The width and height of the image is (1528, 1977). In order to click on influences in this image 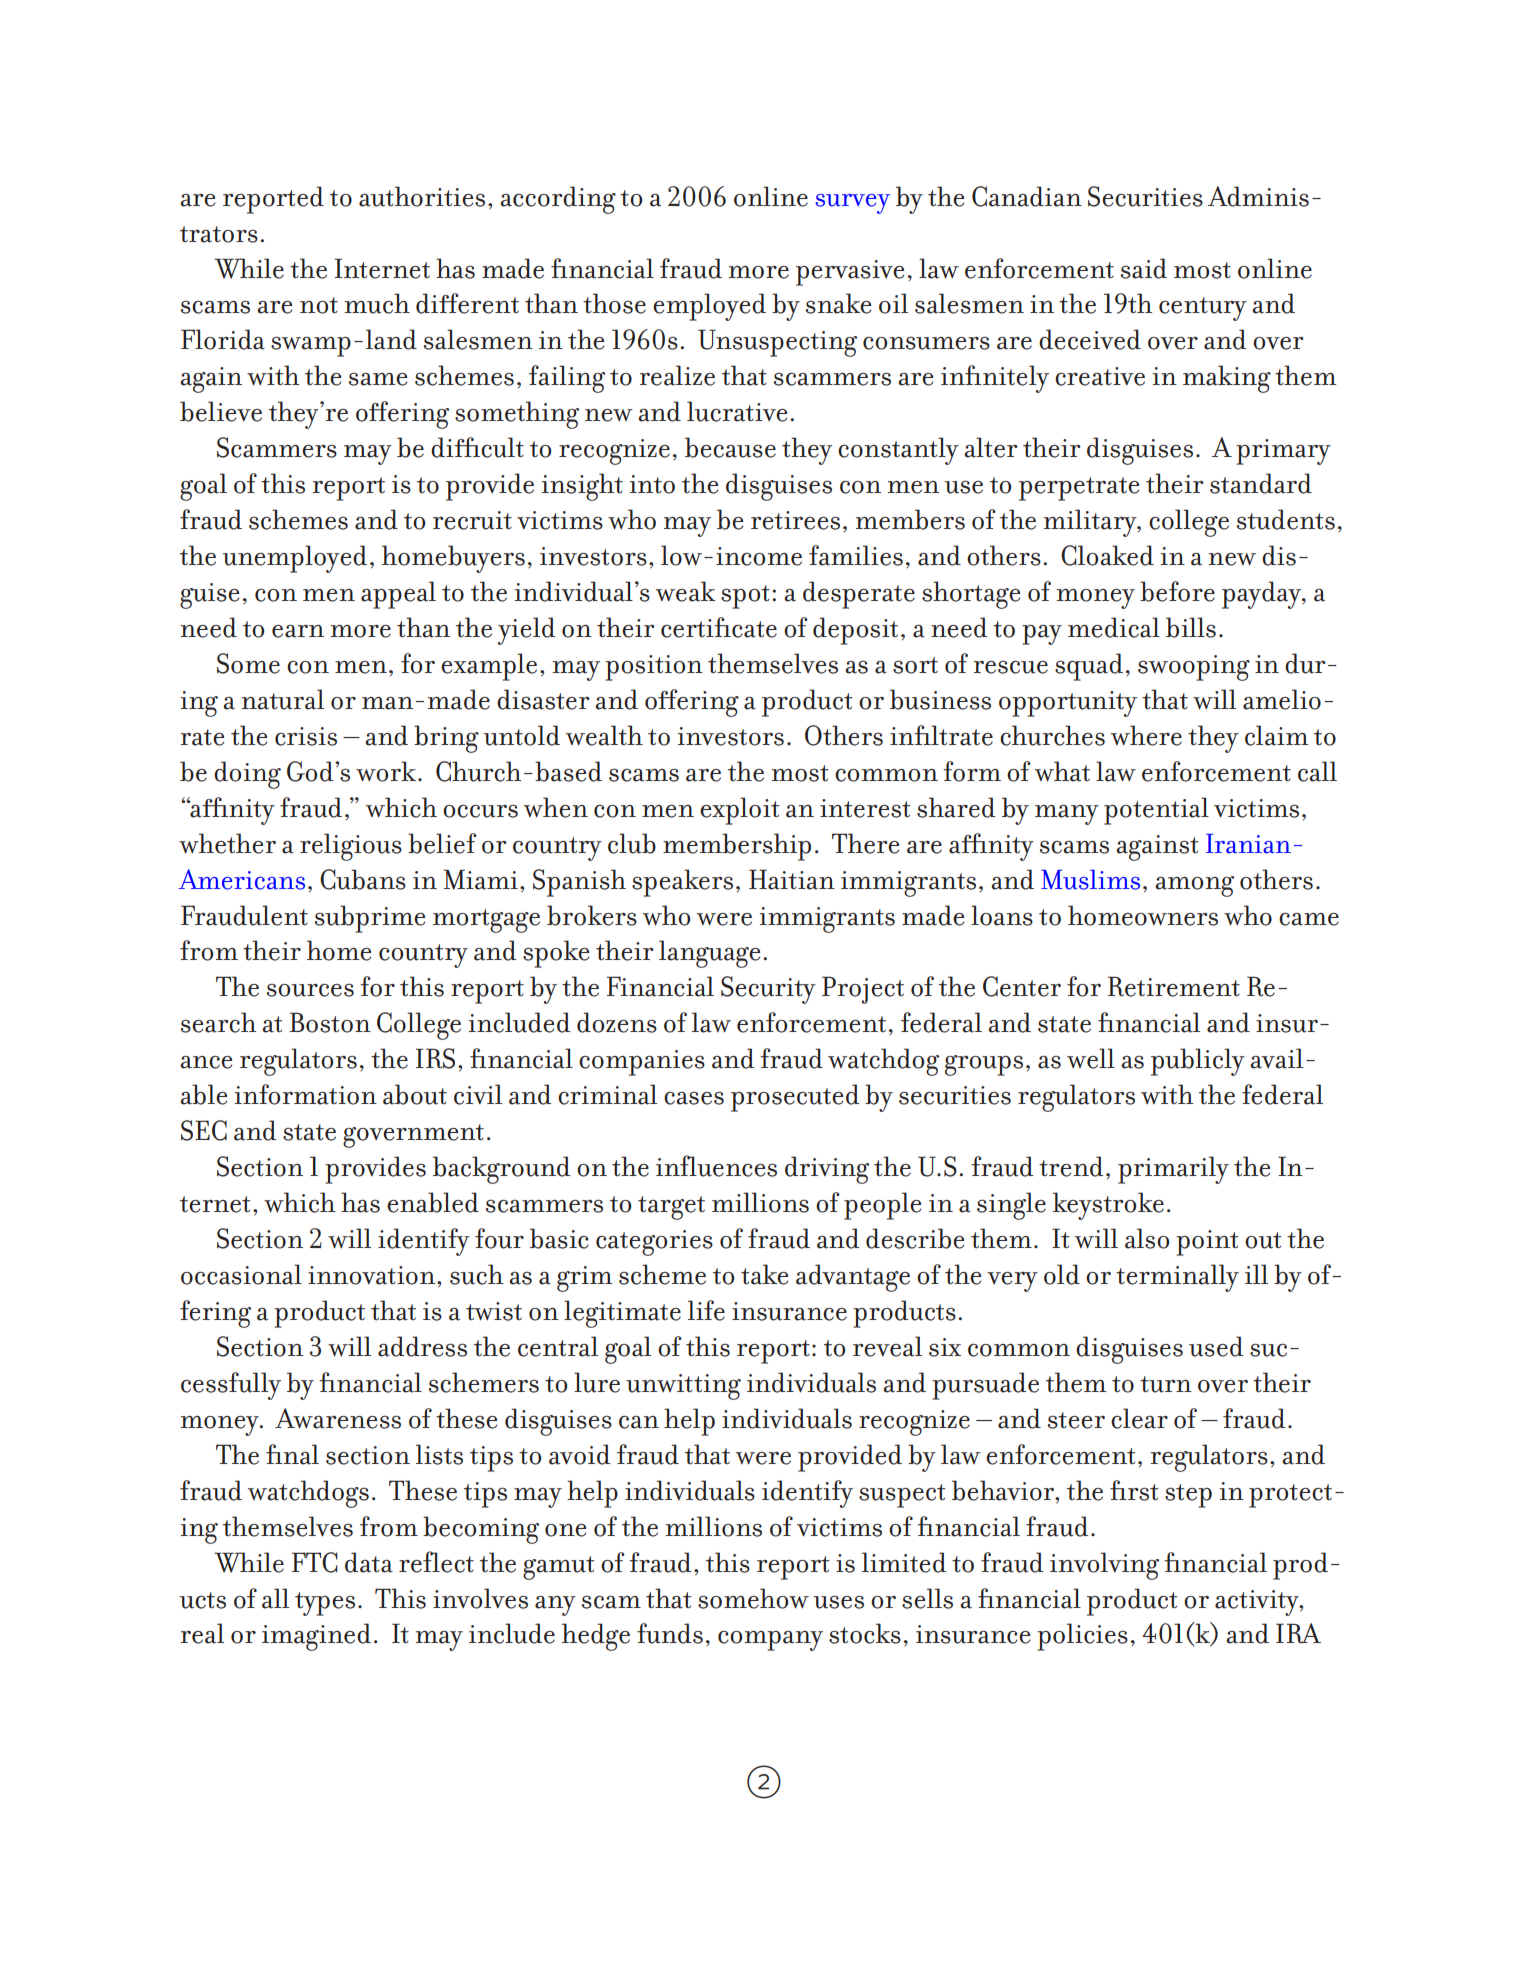, I will do `click(716, 1166)`.
